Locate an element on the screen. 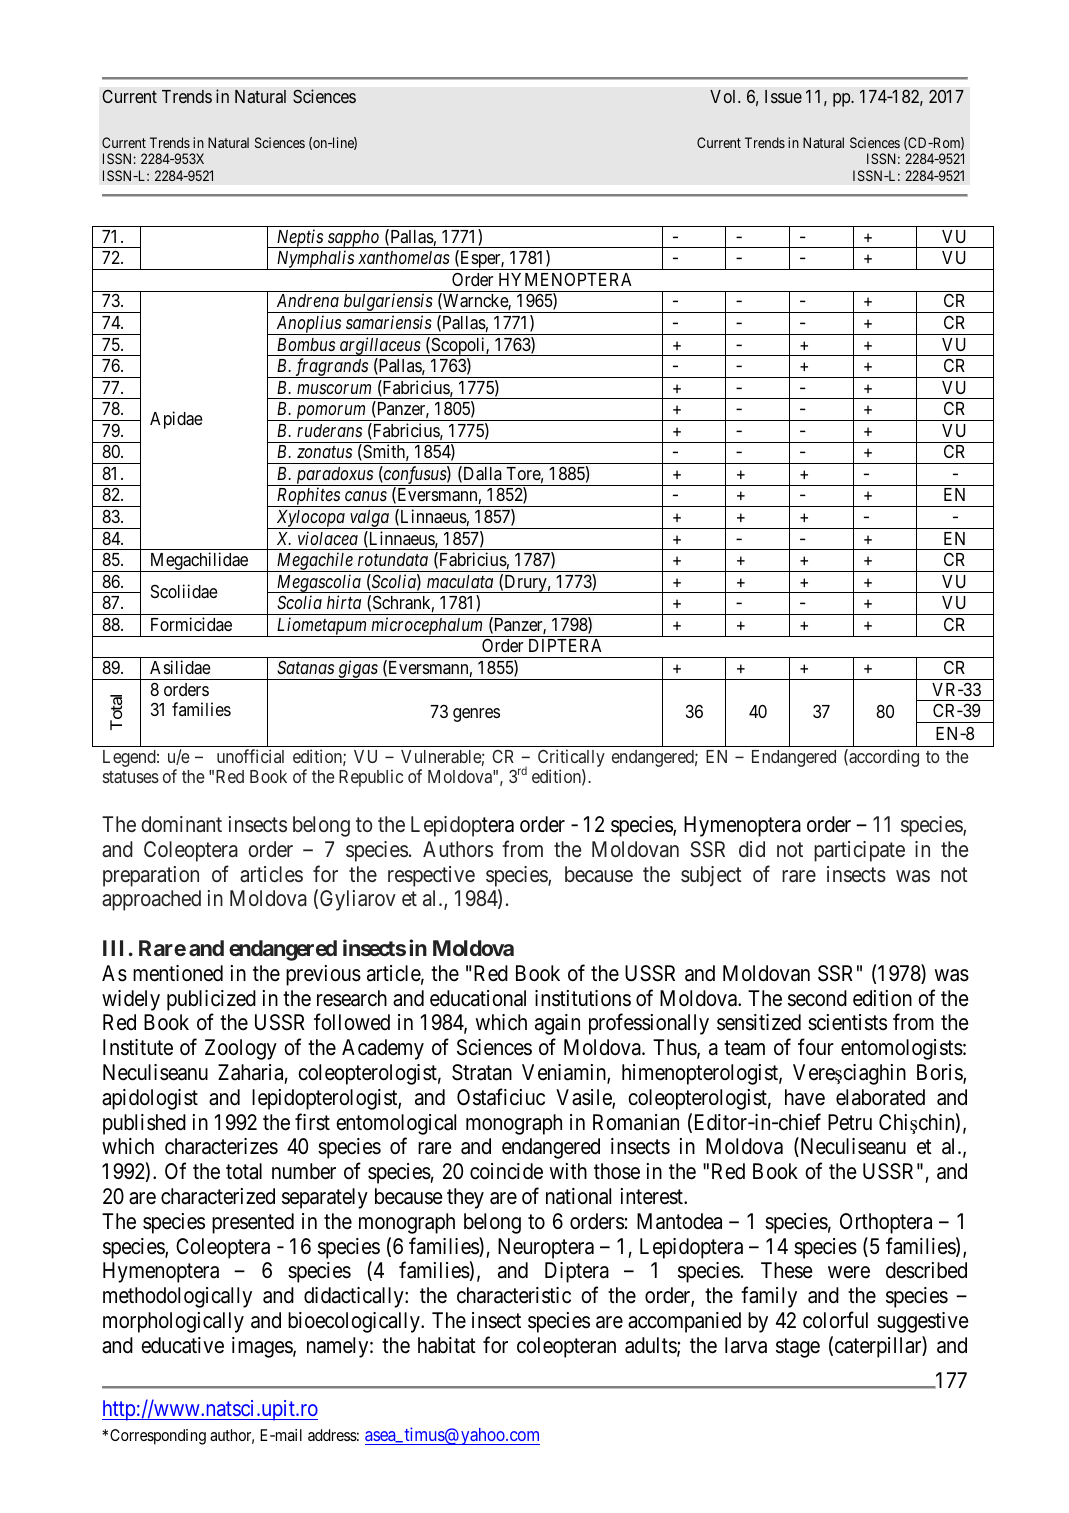  participate is located at coordinates (859, 851).
